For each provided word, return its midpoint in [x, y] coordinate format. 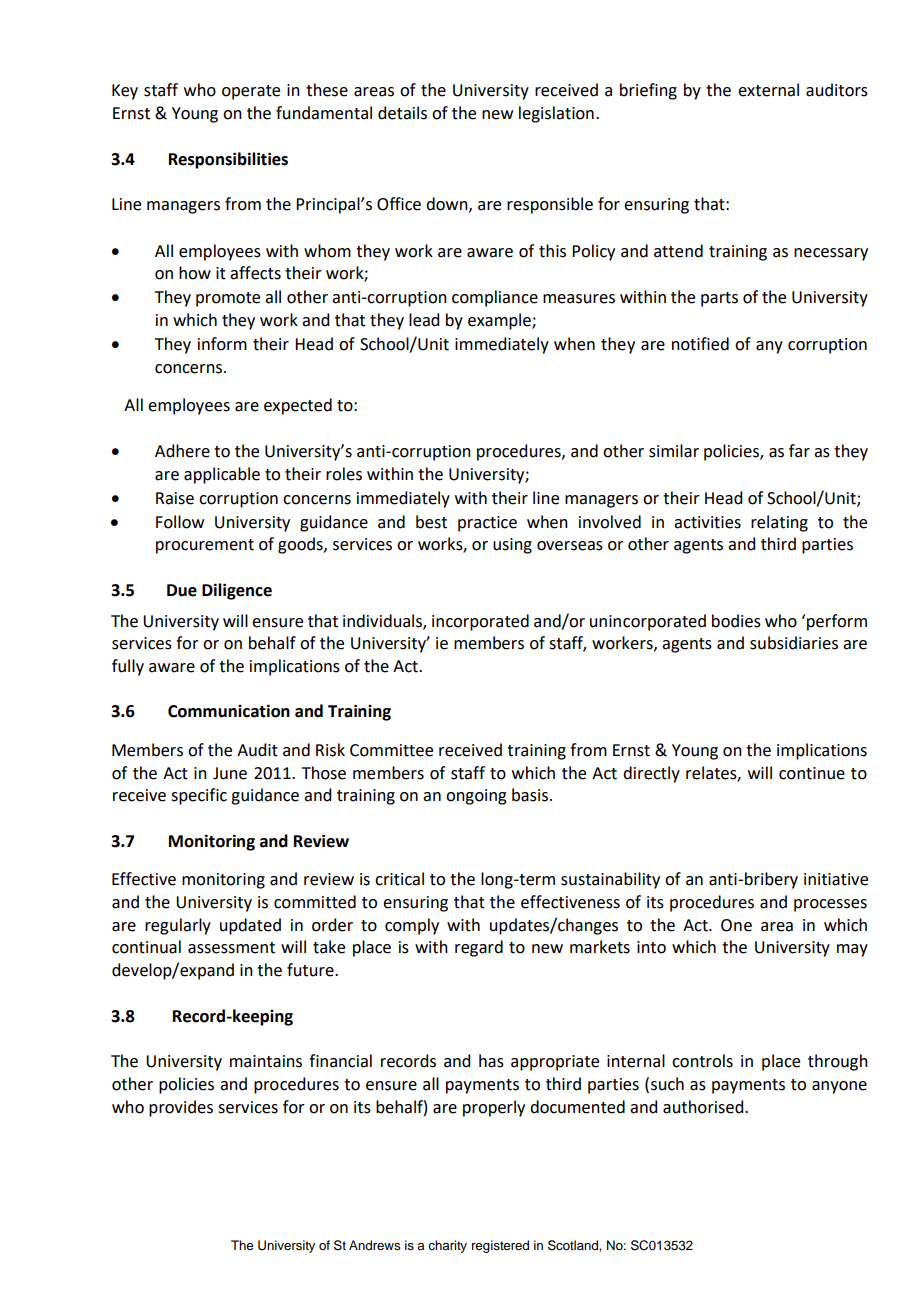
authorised [704, 1107]
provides [181, 1108]
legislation [556, 114]
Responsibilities [228, 160]
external [768, 90]
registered [500, 1246]
